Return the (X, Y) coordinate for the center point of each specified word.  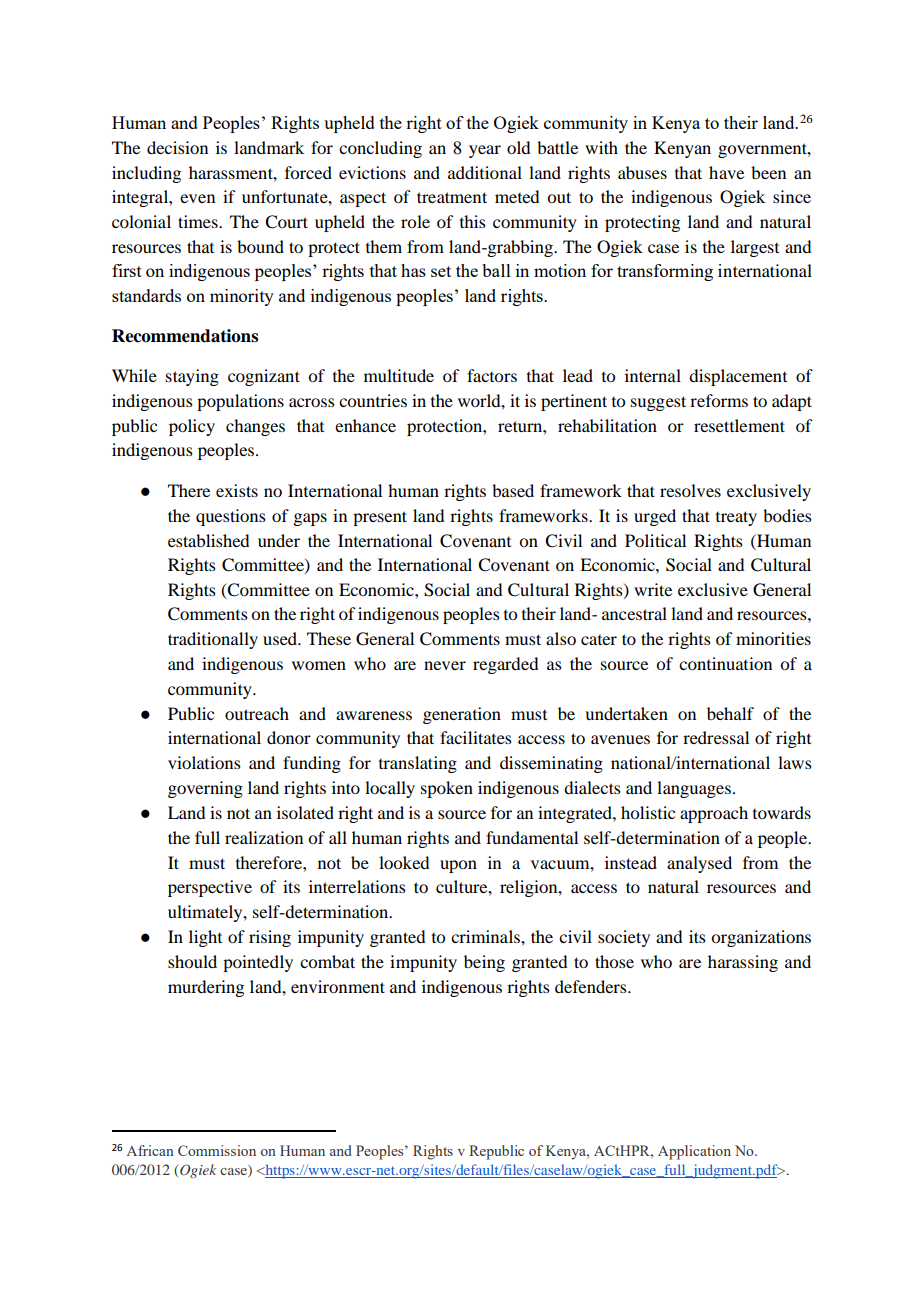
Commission (217, 1150)
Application (694, 1152)
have (726, 172)
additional (485, 172)
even (197, 198)
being (484, 963)
